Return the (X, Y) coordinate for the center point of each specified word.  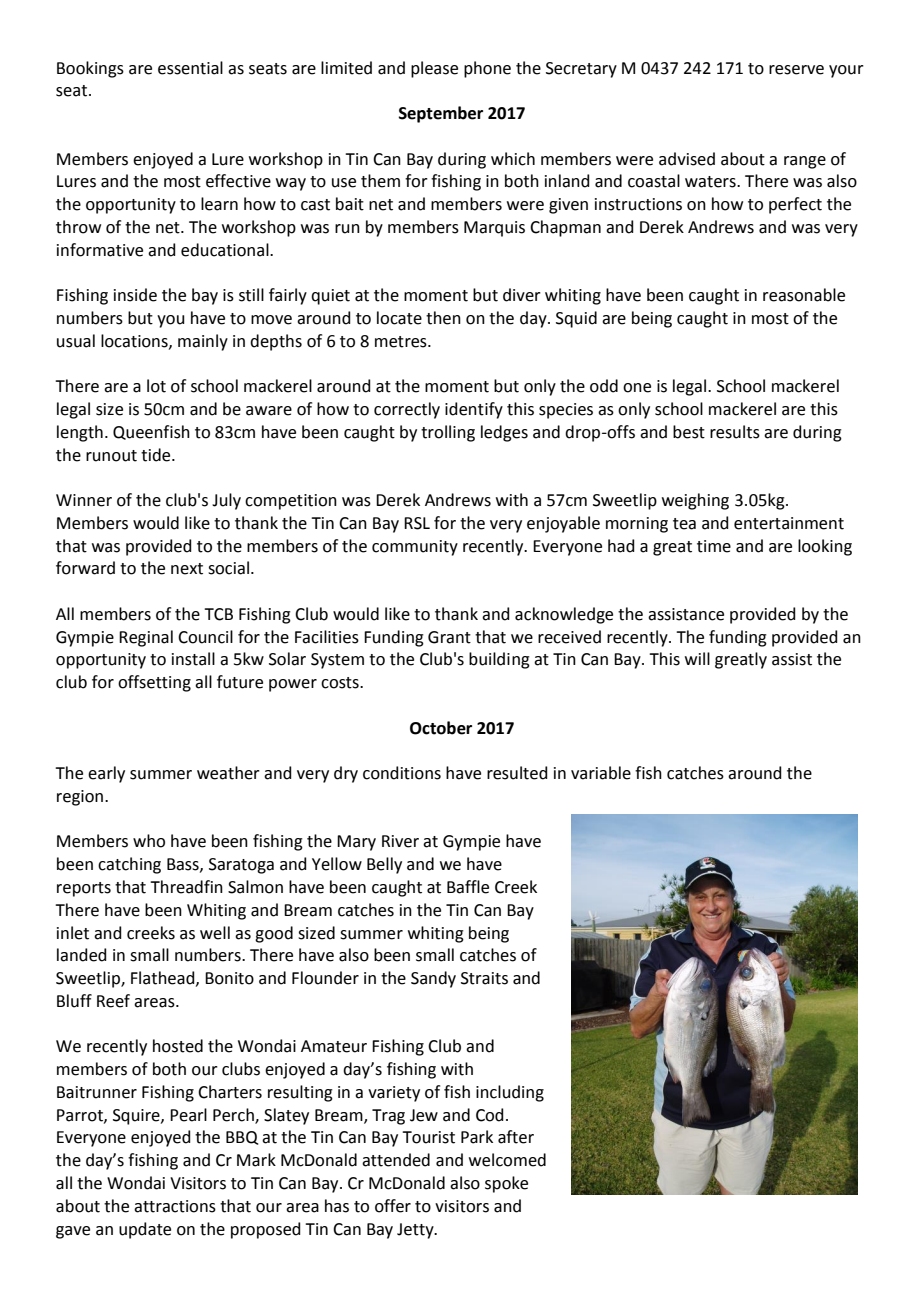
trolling (448, 433)
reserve (796, 70)
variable (601, 773)
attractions (175, 1206)
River (400, 841)
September (441, 114)
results (735, 432)
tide (157, 455)
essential (190, 68)
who (149, 841)
